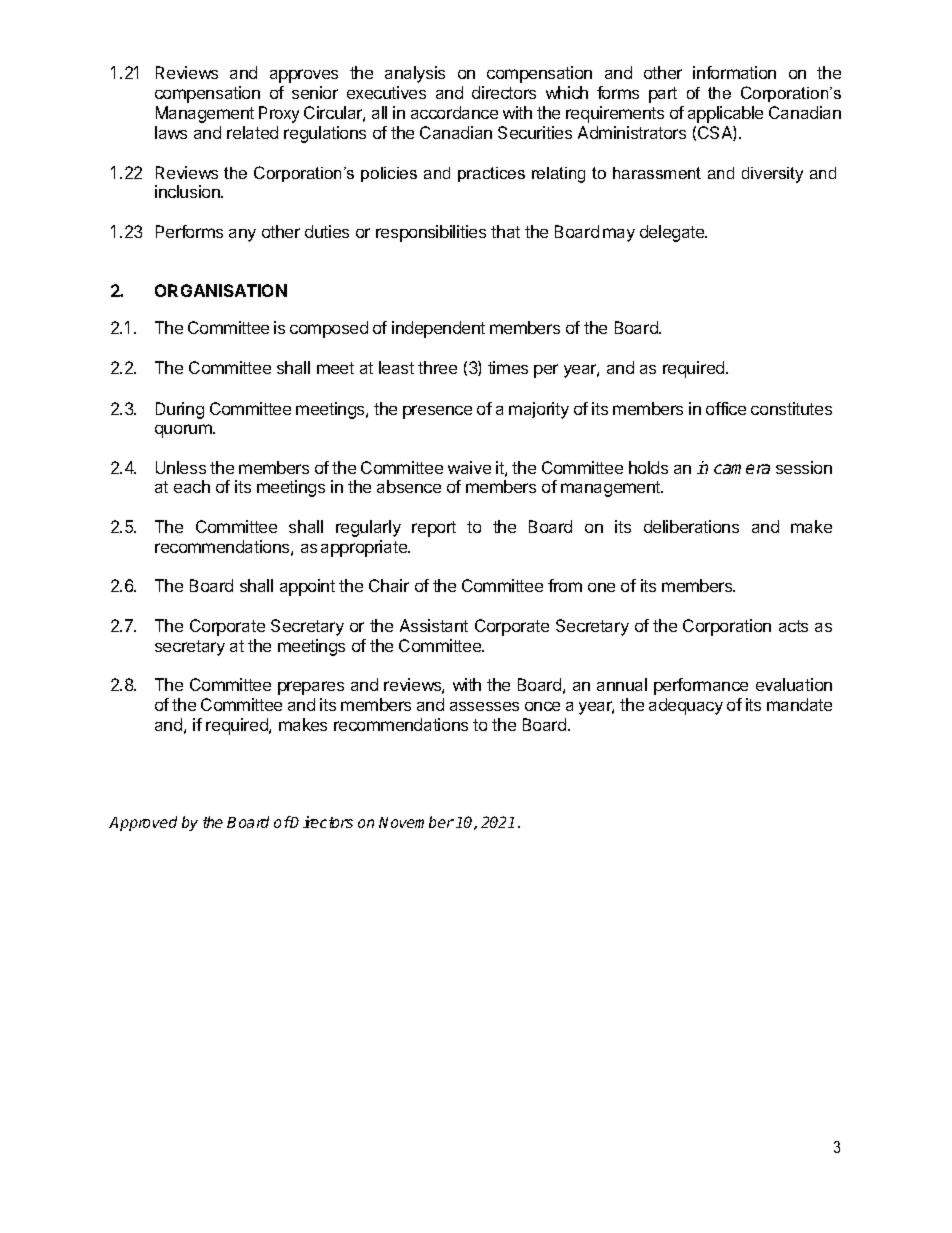  What do you see at coordinates (434, 529) in the screenshot?
I see `report` at bounding box center [434, 529].
